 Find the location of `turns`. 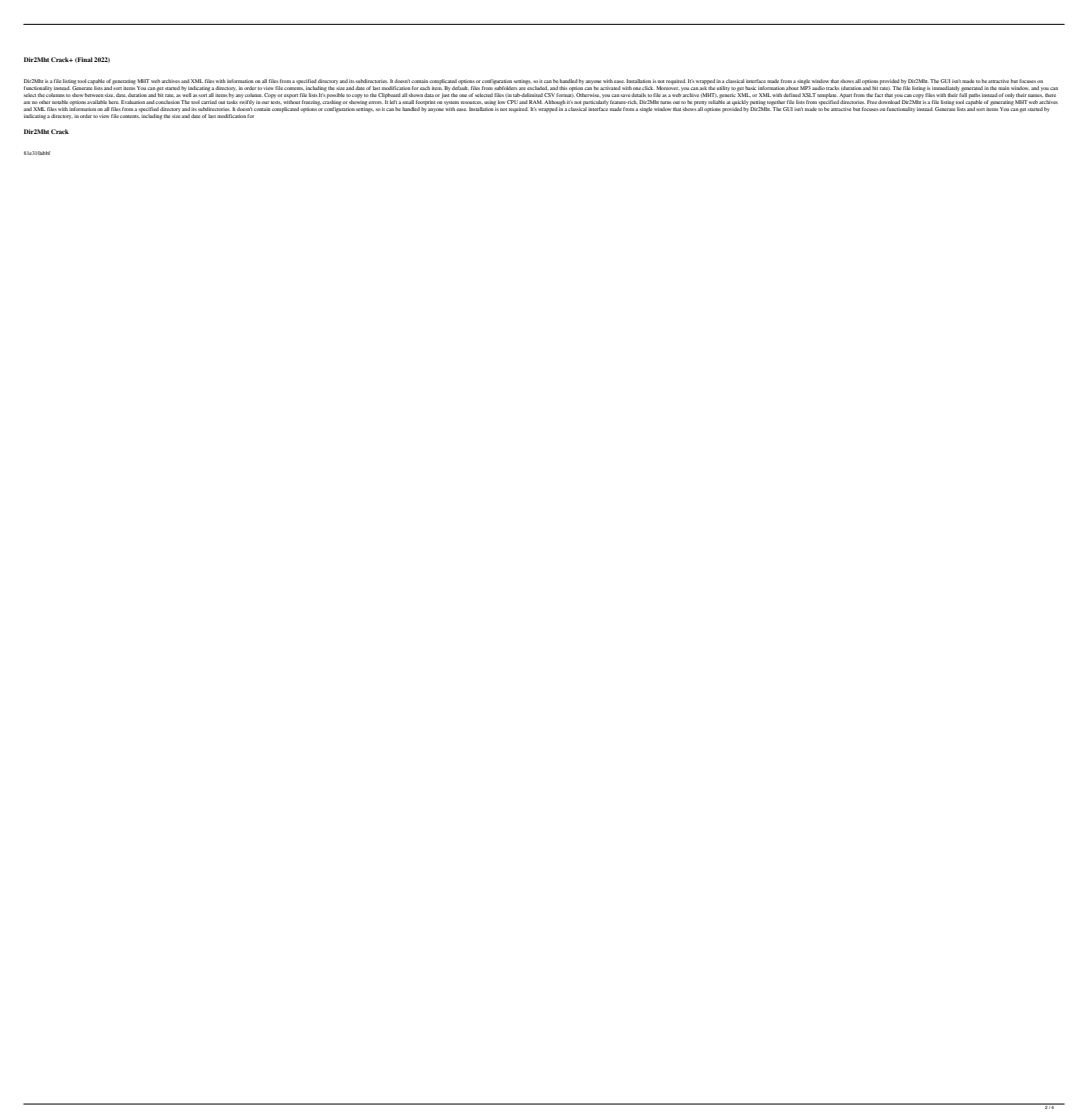

turns is located at coordinates (666, 102).
